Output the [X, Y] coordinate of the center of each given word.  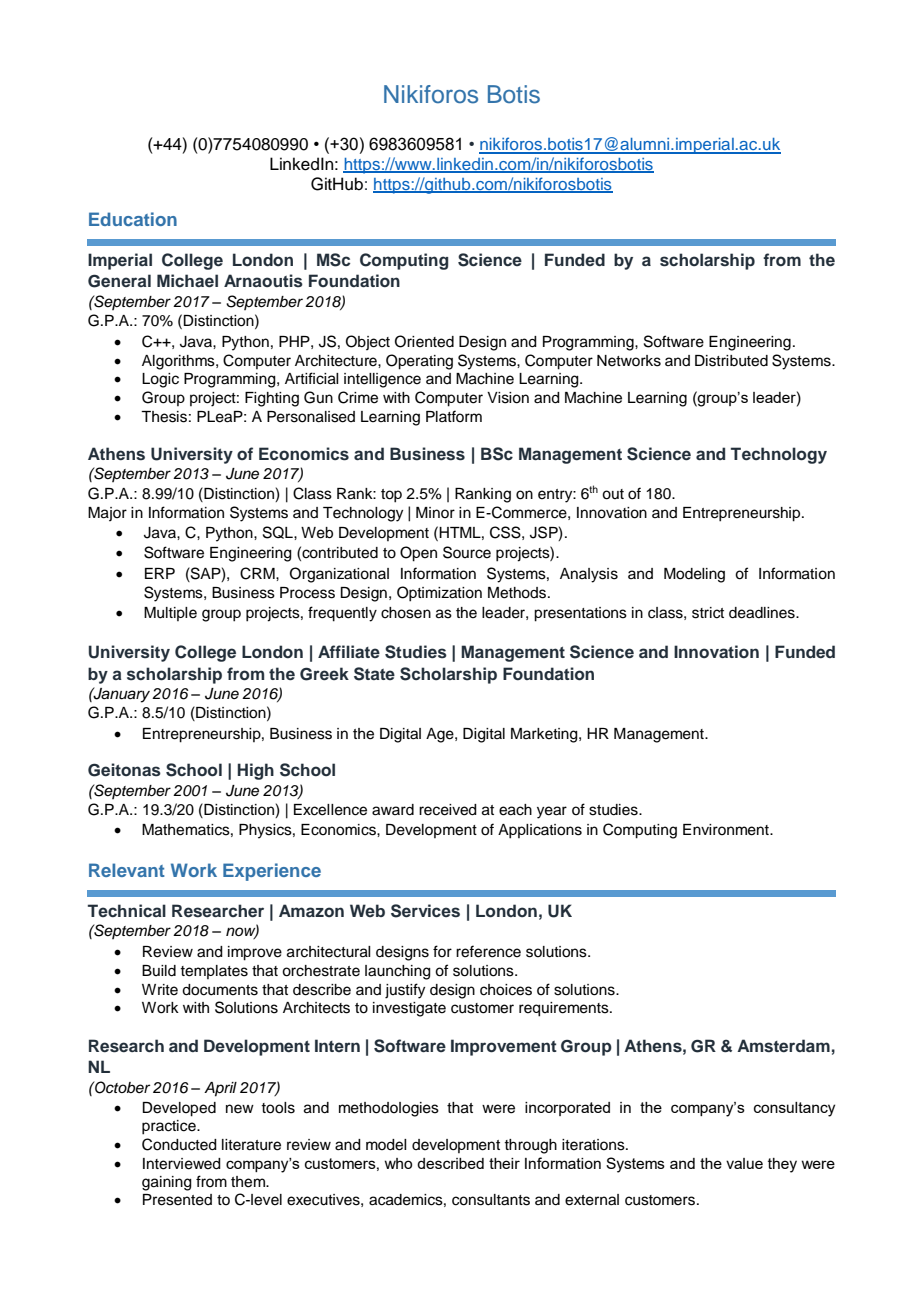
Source [467, 552]
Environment [727, 830]
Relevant [127, 870]
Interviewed [182, 1164]
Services [425, 911]
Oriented [424, 341]
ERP [160, 573]
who [398, 1163]
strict [708, 613]
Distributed [731, 361]
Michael [187, 281]
